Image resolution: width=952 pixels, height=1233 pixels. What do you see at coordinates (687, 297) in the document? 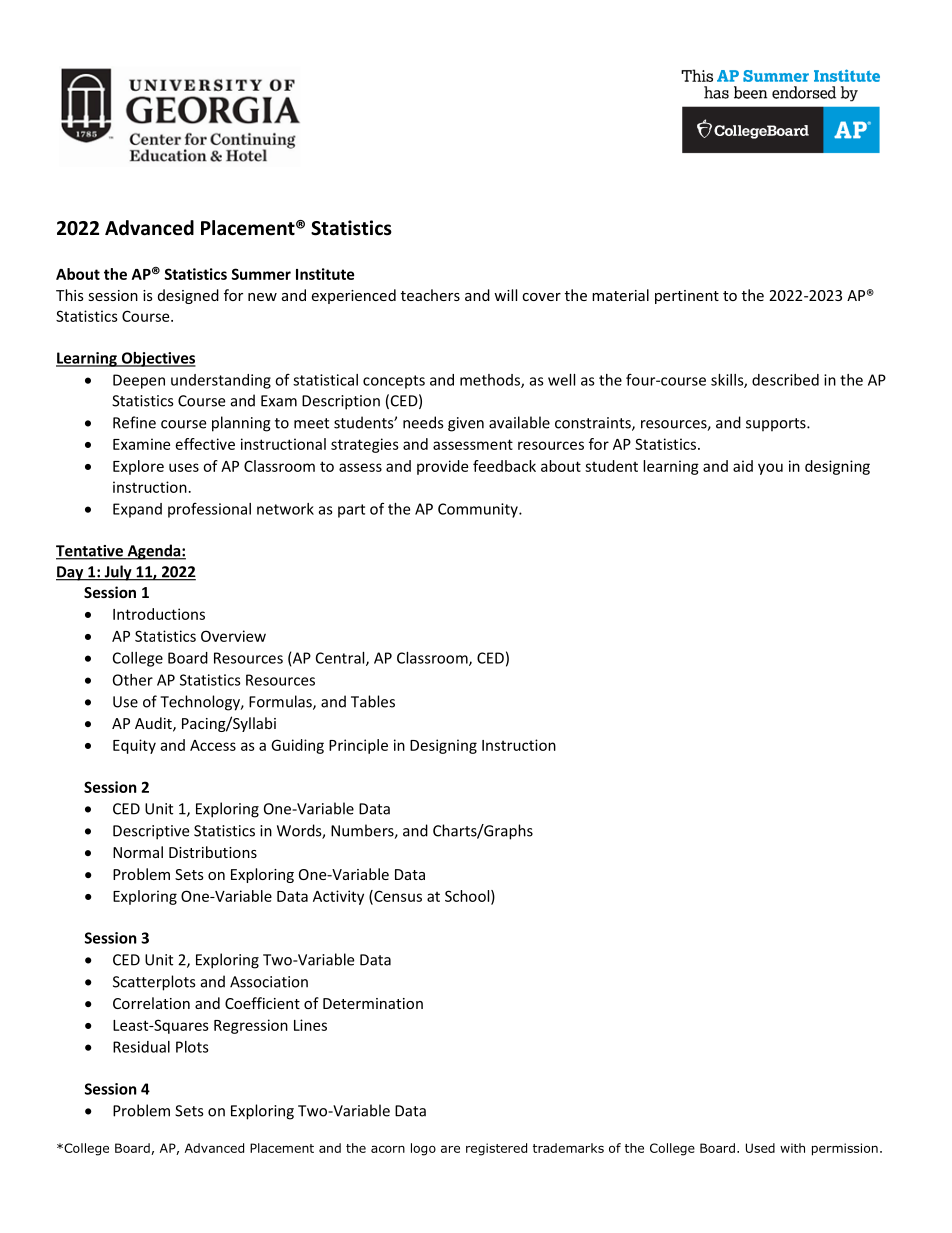
I see `pertinent` at bounding box center [687, 297].
